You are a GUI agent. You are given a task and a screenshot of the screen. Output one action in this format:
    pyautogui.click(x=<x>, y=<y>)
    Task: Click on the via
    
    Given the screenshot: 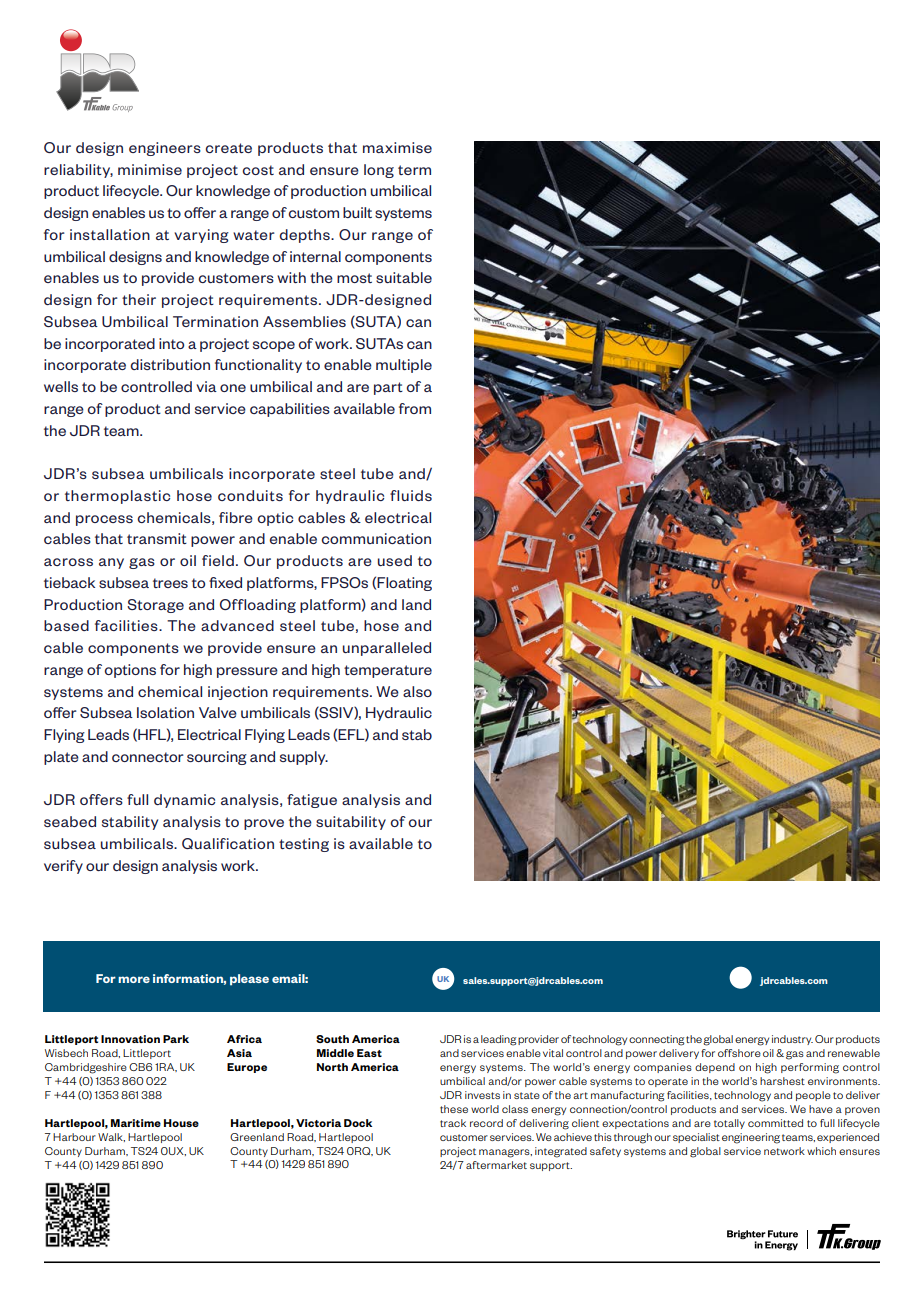 What is the action you would take?
    pyautogui.click(x=206, y=386)
